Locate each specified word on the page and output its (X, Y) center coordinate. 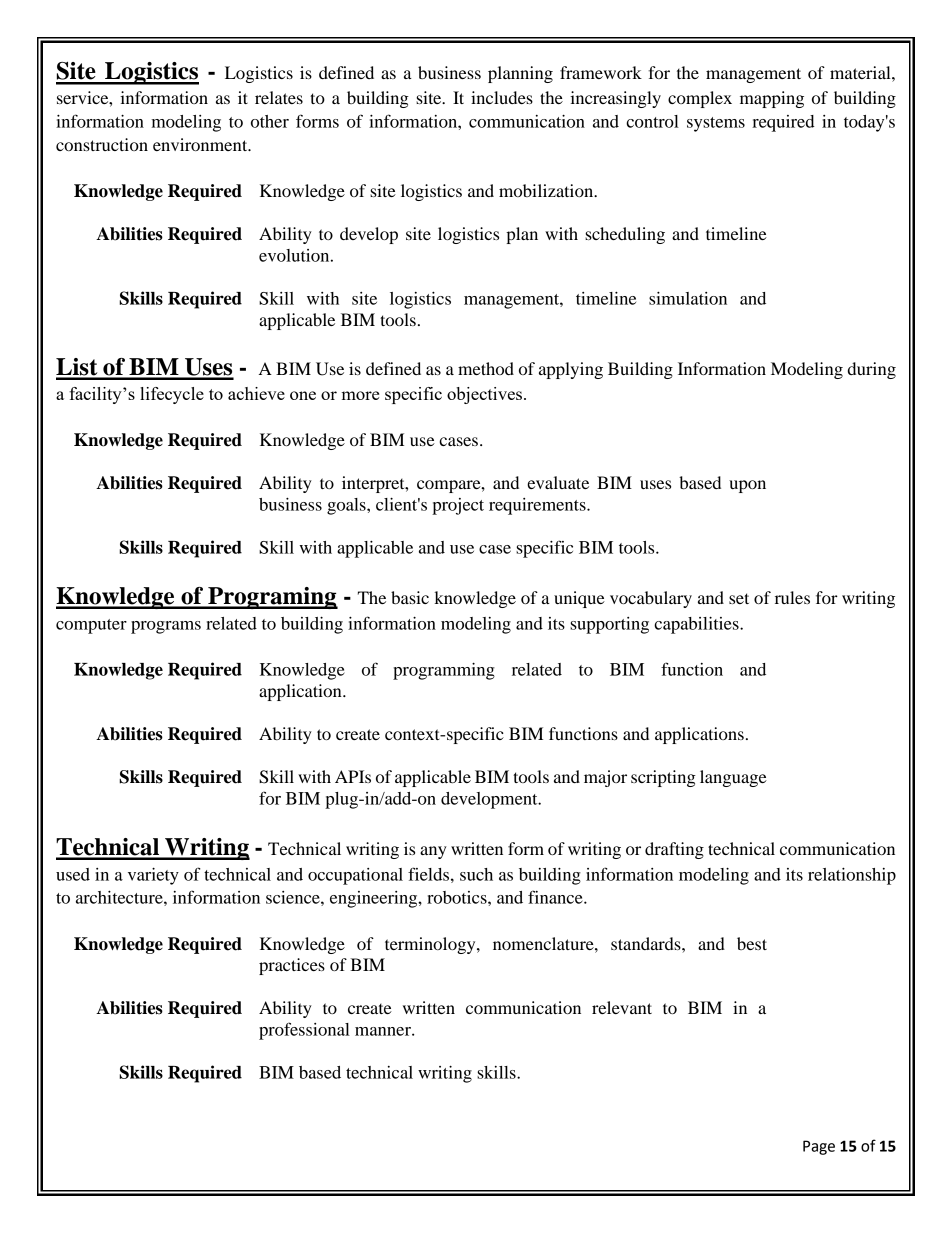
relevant (622, 1007)
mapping (772, 99)
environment (201, 144)
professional (304, 1031)
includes (502, 97)
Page (819, 1147)
